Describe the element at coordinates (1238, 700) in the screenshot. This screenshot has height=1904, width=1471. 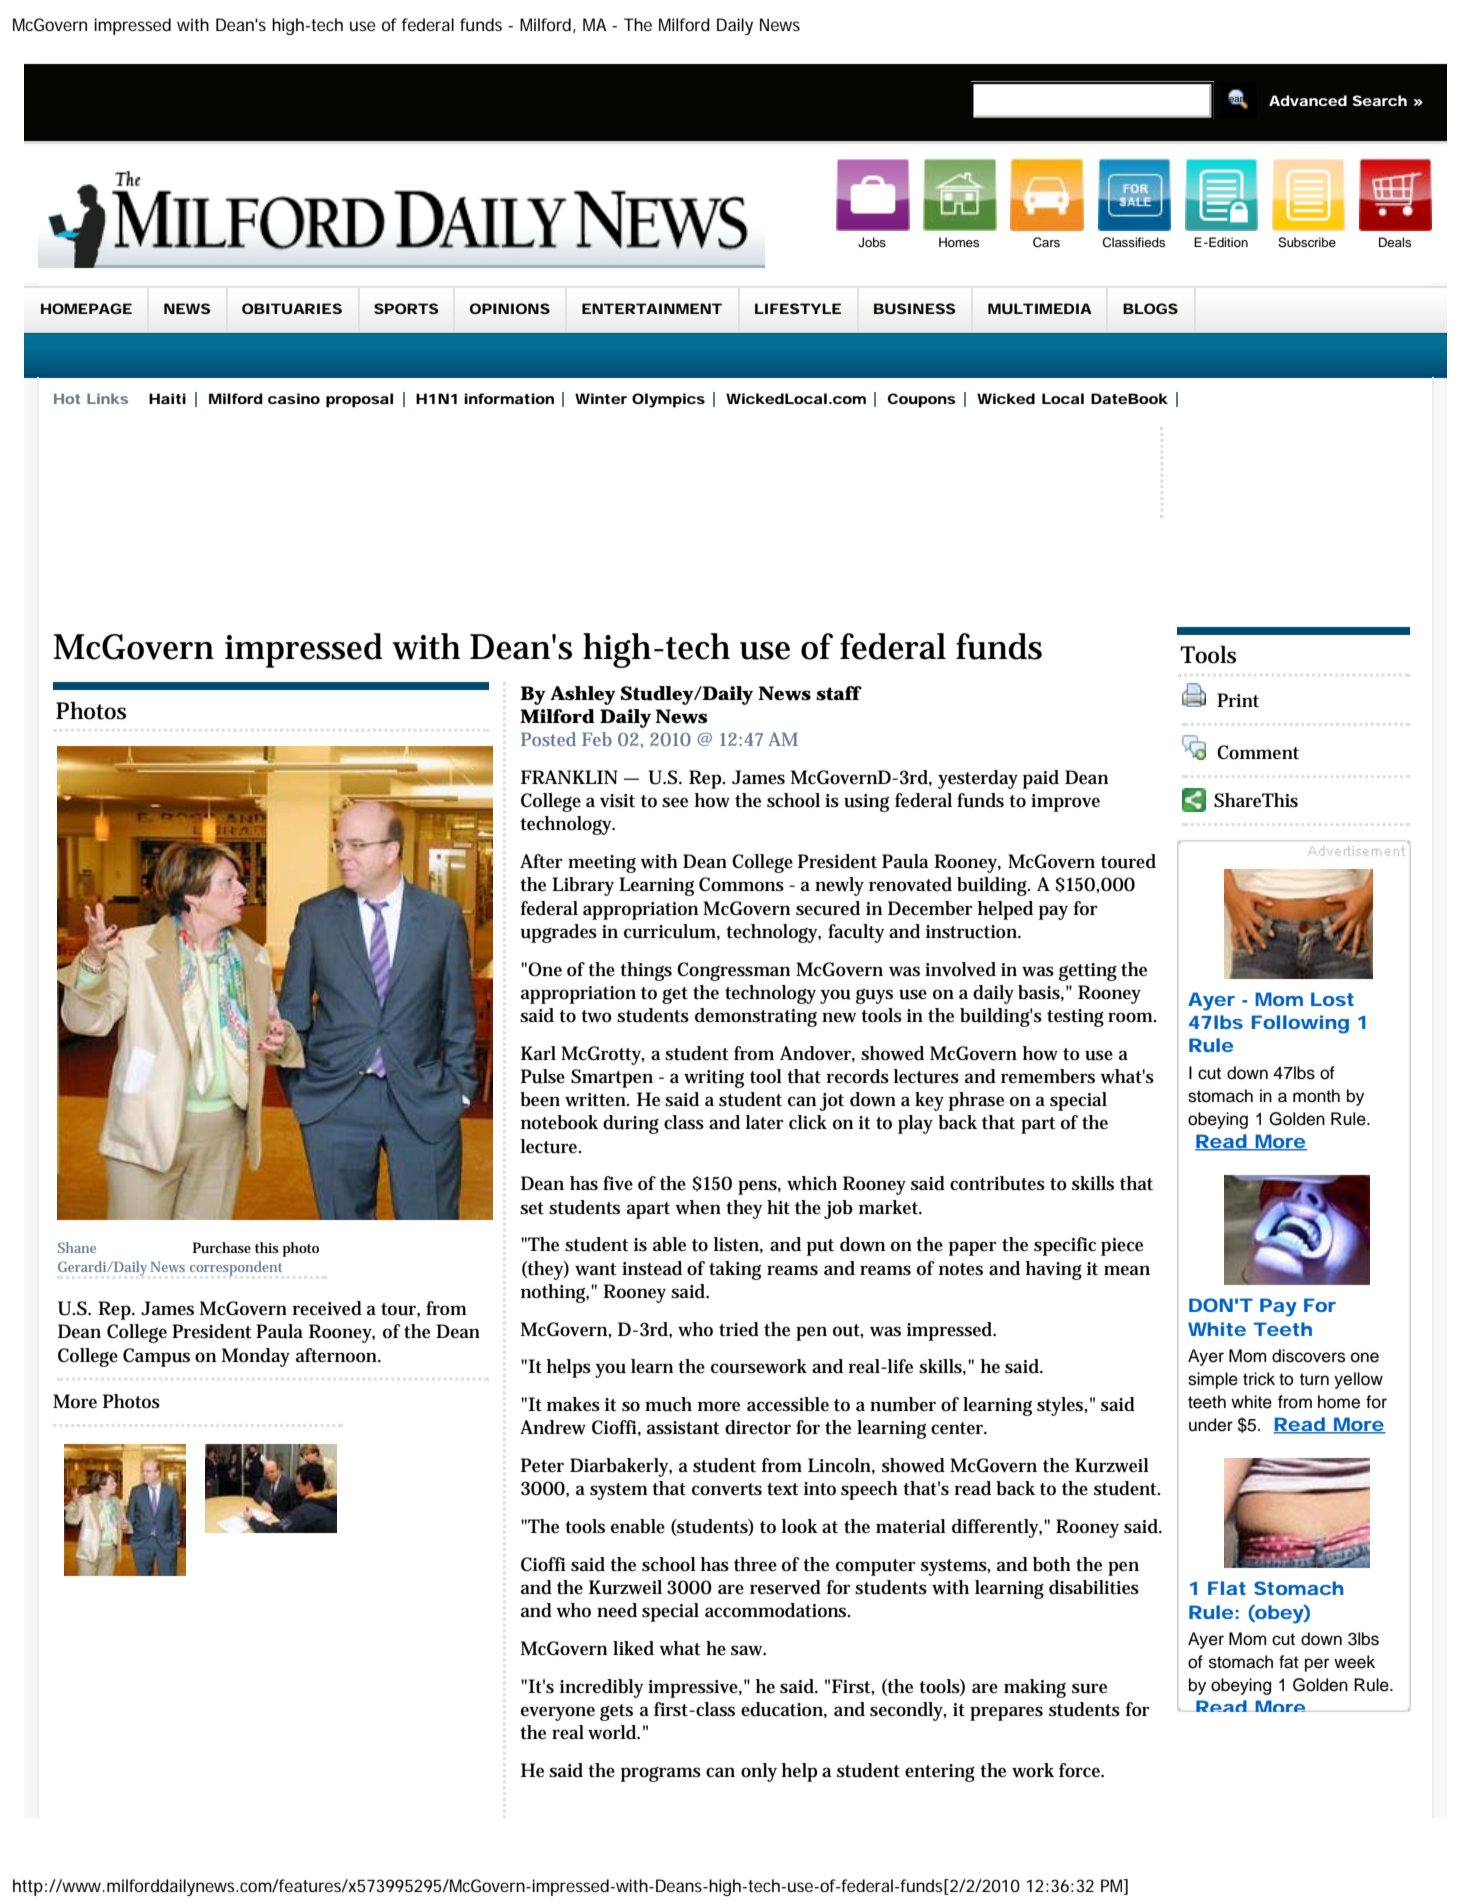
I see `Print` at that location.
